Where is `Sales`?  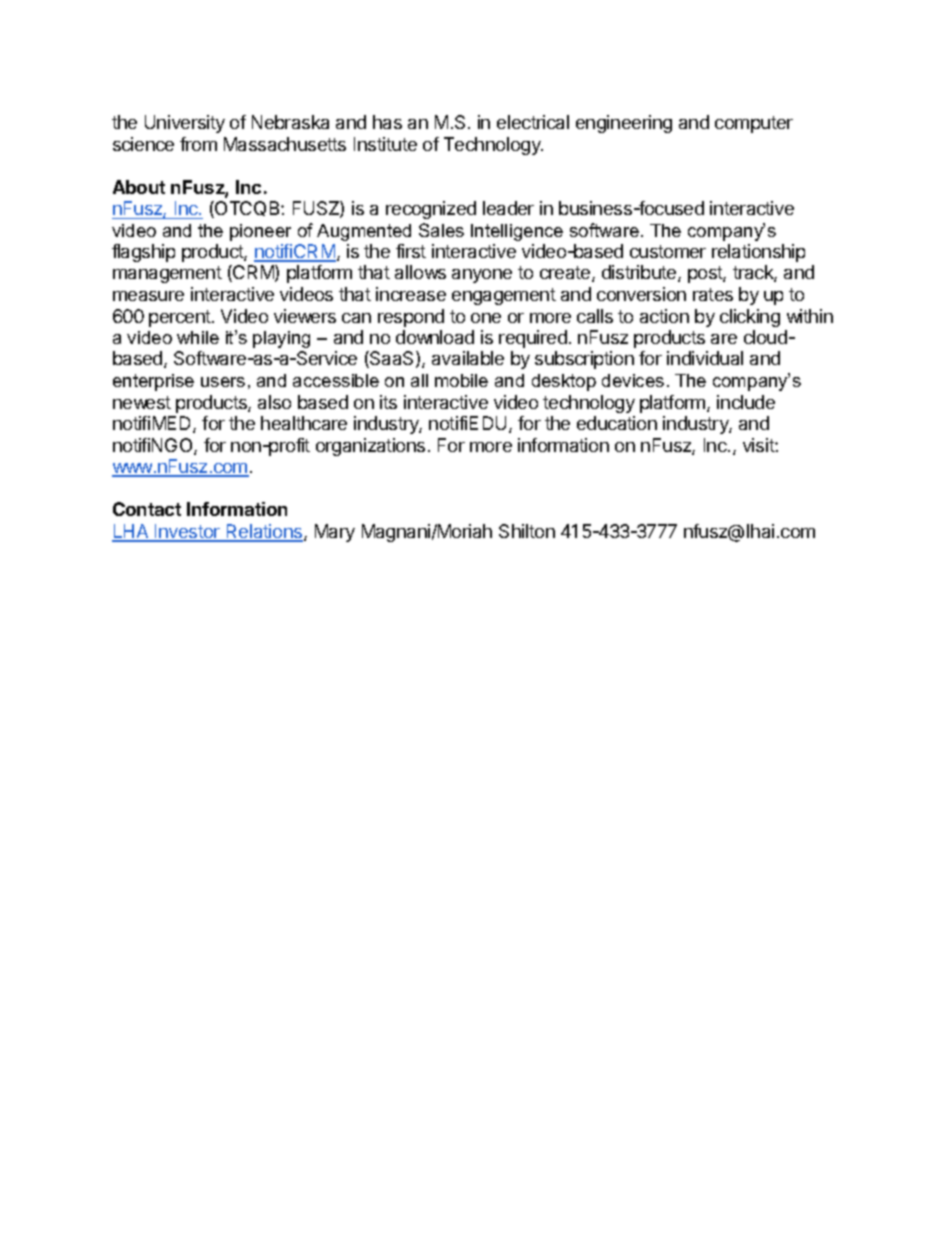
Sales is located at coordinates (441, 230).
